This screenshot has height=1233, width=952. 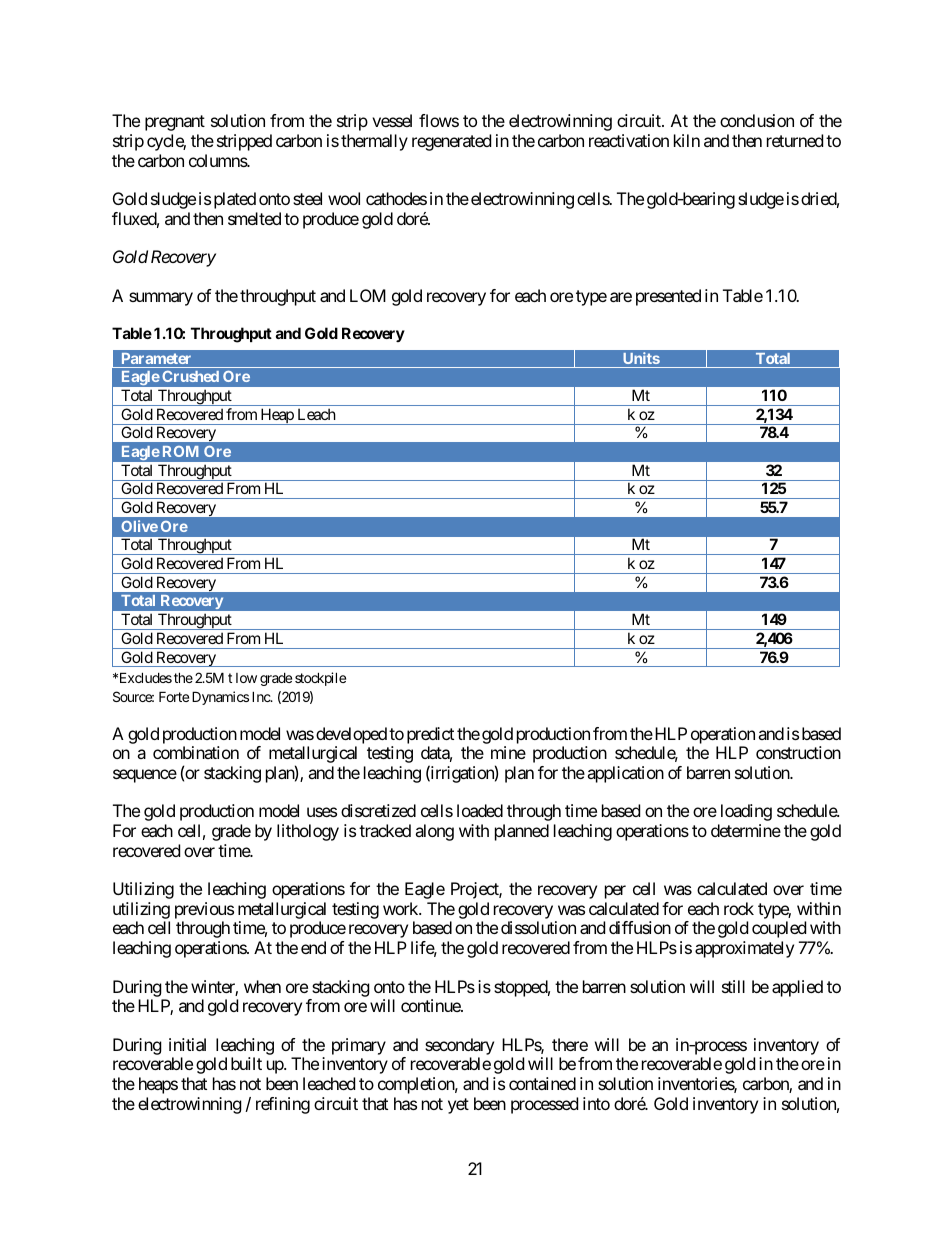 I want to click on construction, so click(x=798, y=752).
